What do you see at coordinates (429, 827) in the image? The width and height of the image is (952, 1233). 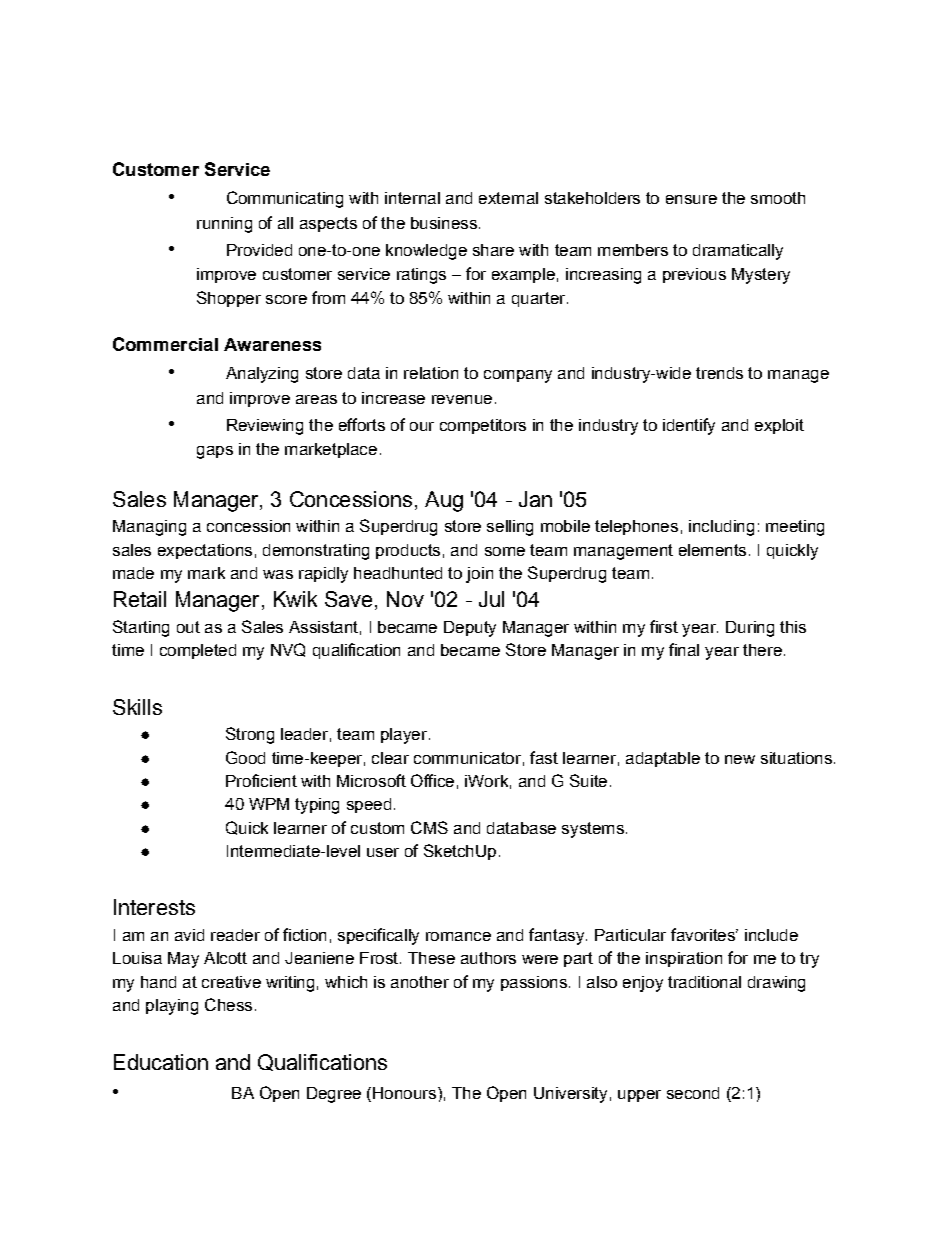 I see `CMS` at bounding box center [429, 827].
